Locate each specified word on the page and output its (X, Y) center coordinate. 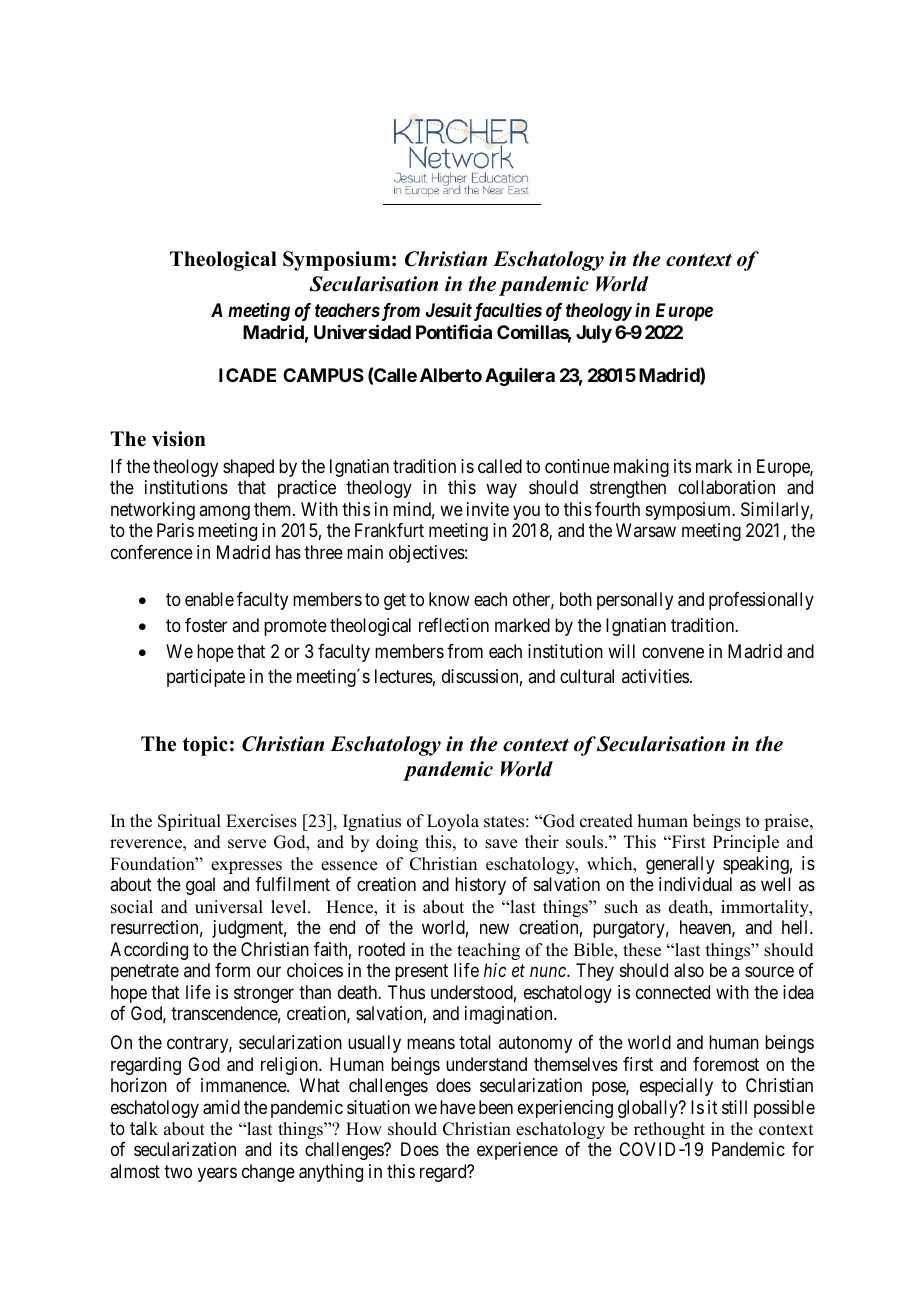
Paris (175, 530)
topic (205, 746)
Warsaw (646, 530)
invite (488, 509)
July (594, 334)
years (217, 1174)
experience (517, 1151)
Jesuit (449, 310)
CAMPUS (323, 375)
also (689, 970)
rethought (669, 1130)
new (494, 929)
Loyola (453, 822)
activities (655, 676)
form (232, 970)
